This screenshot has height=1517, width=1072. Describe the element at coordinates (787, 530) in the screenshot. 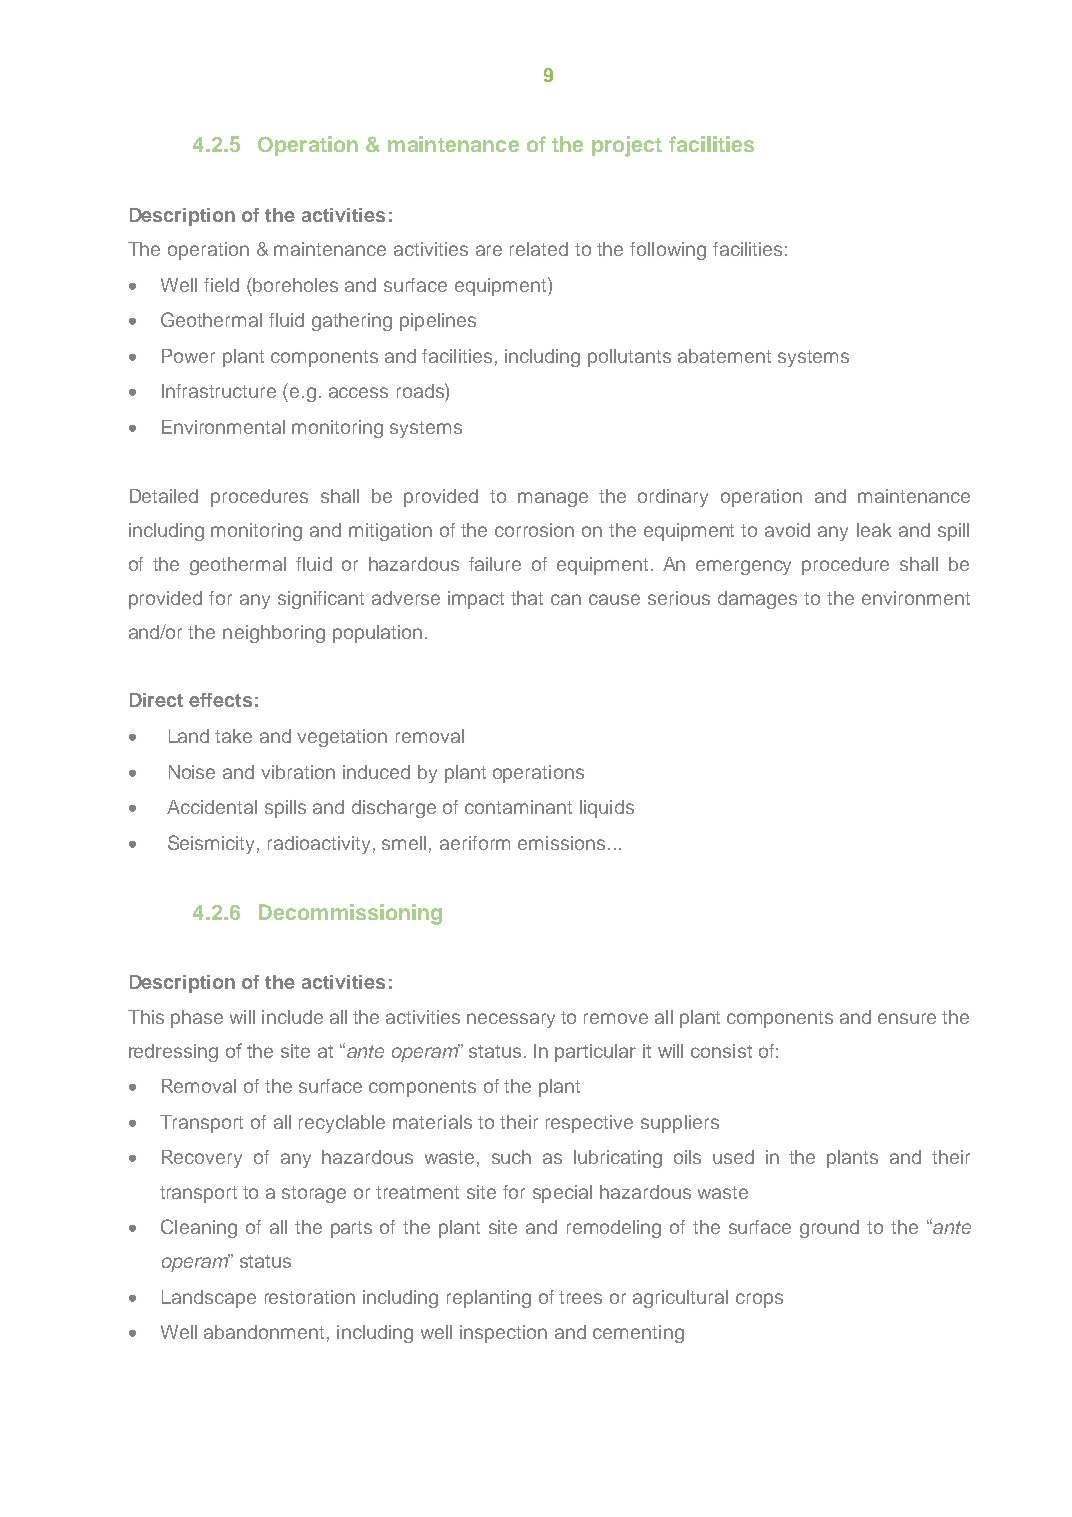

I see `avoid` at that location.
